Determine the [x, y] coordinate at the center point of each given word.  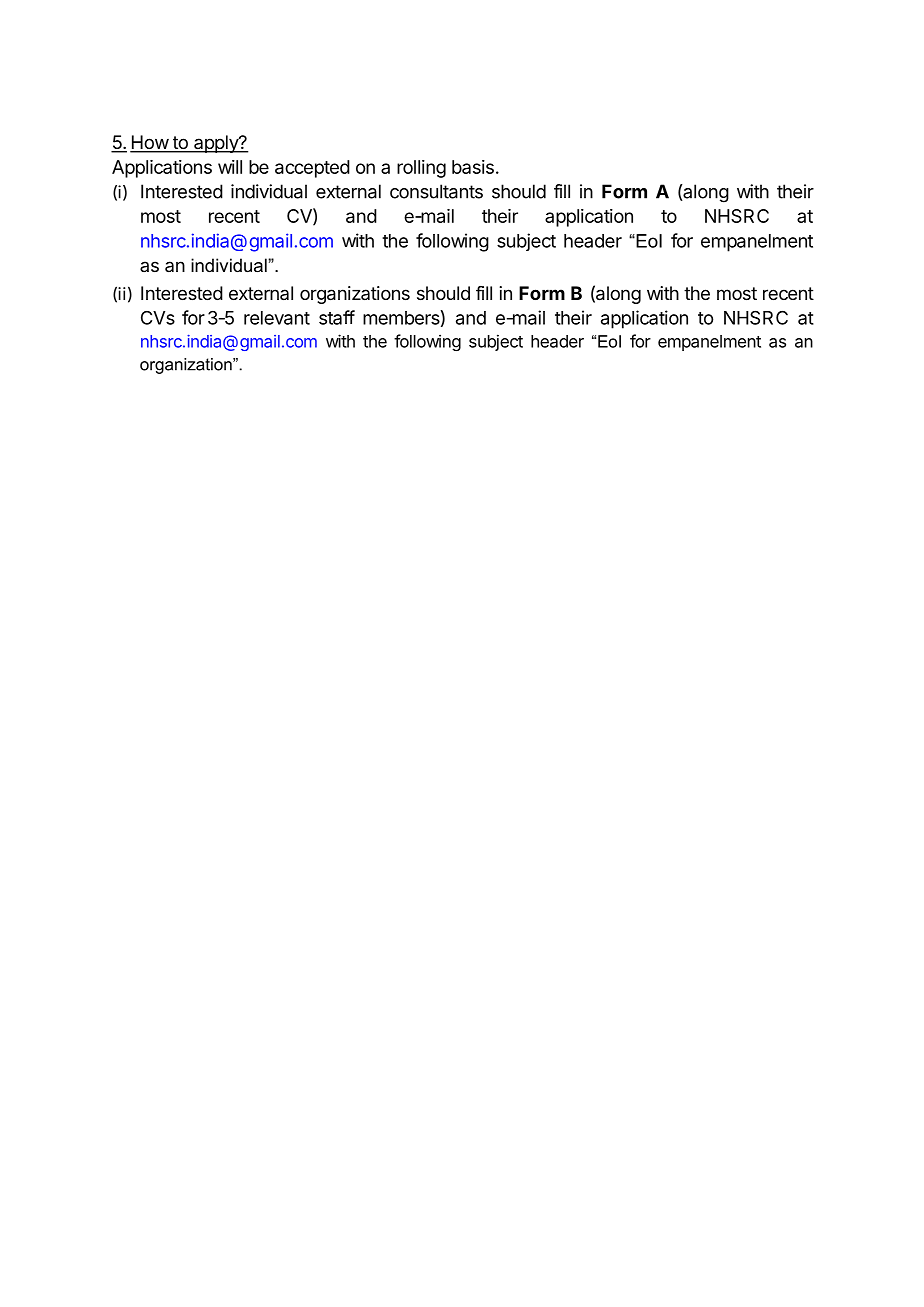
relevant [277, 318]
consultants [436, 191]
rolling [421, 169]
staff [337, 317]
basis [473, 167]
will [230, 167]
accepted [312, 169]
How [150, 143]
